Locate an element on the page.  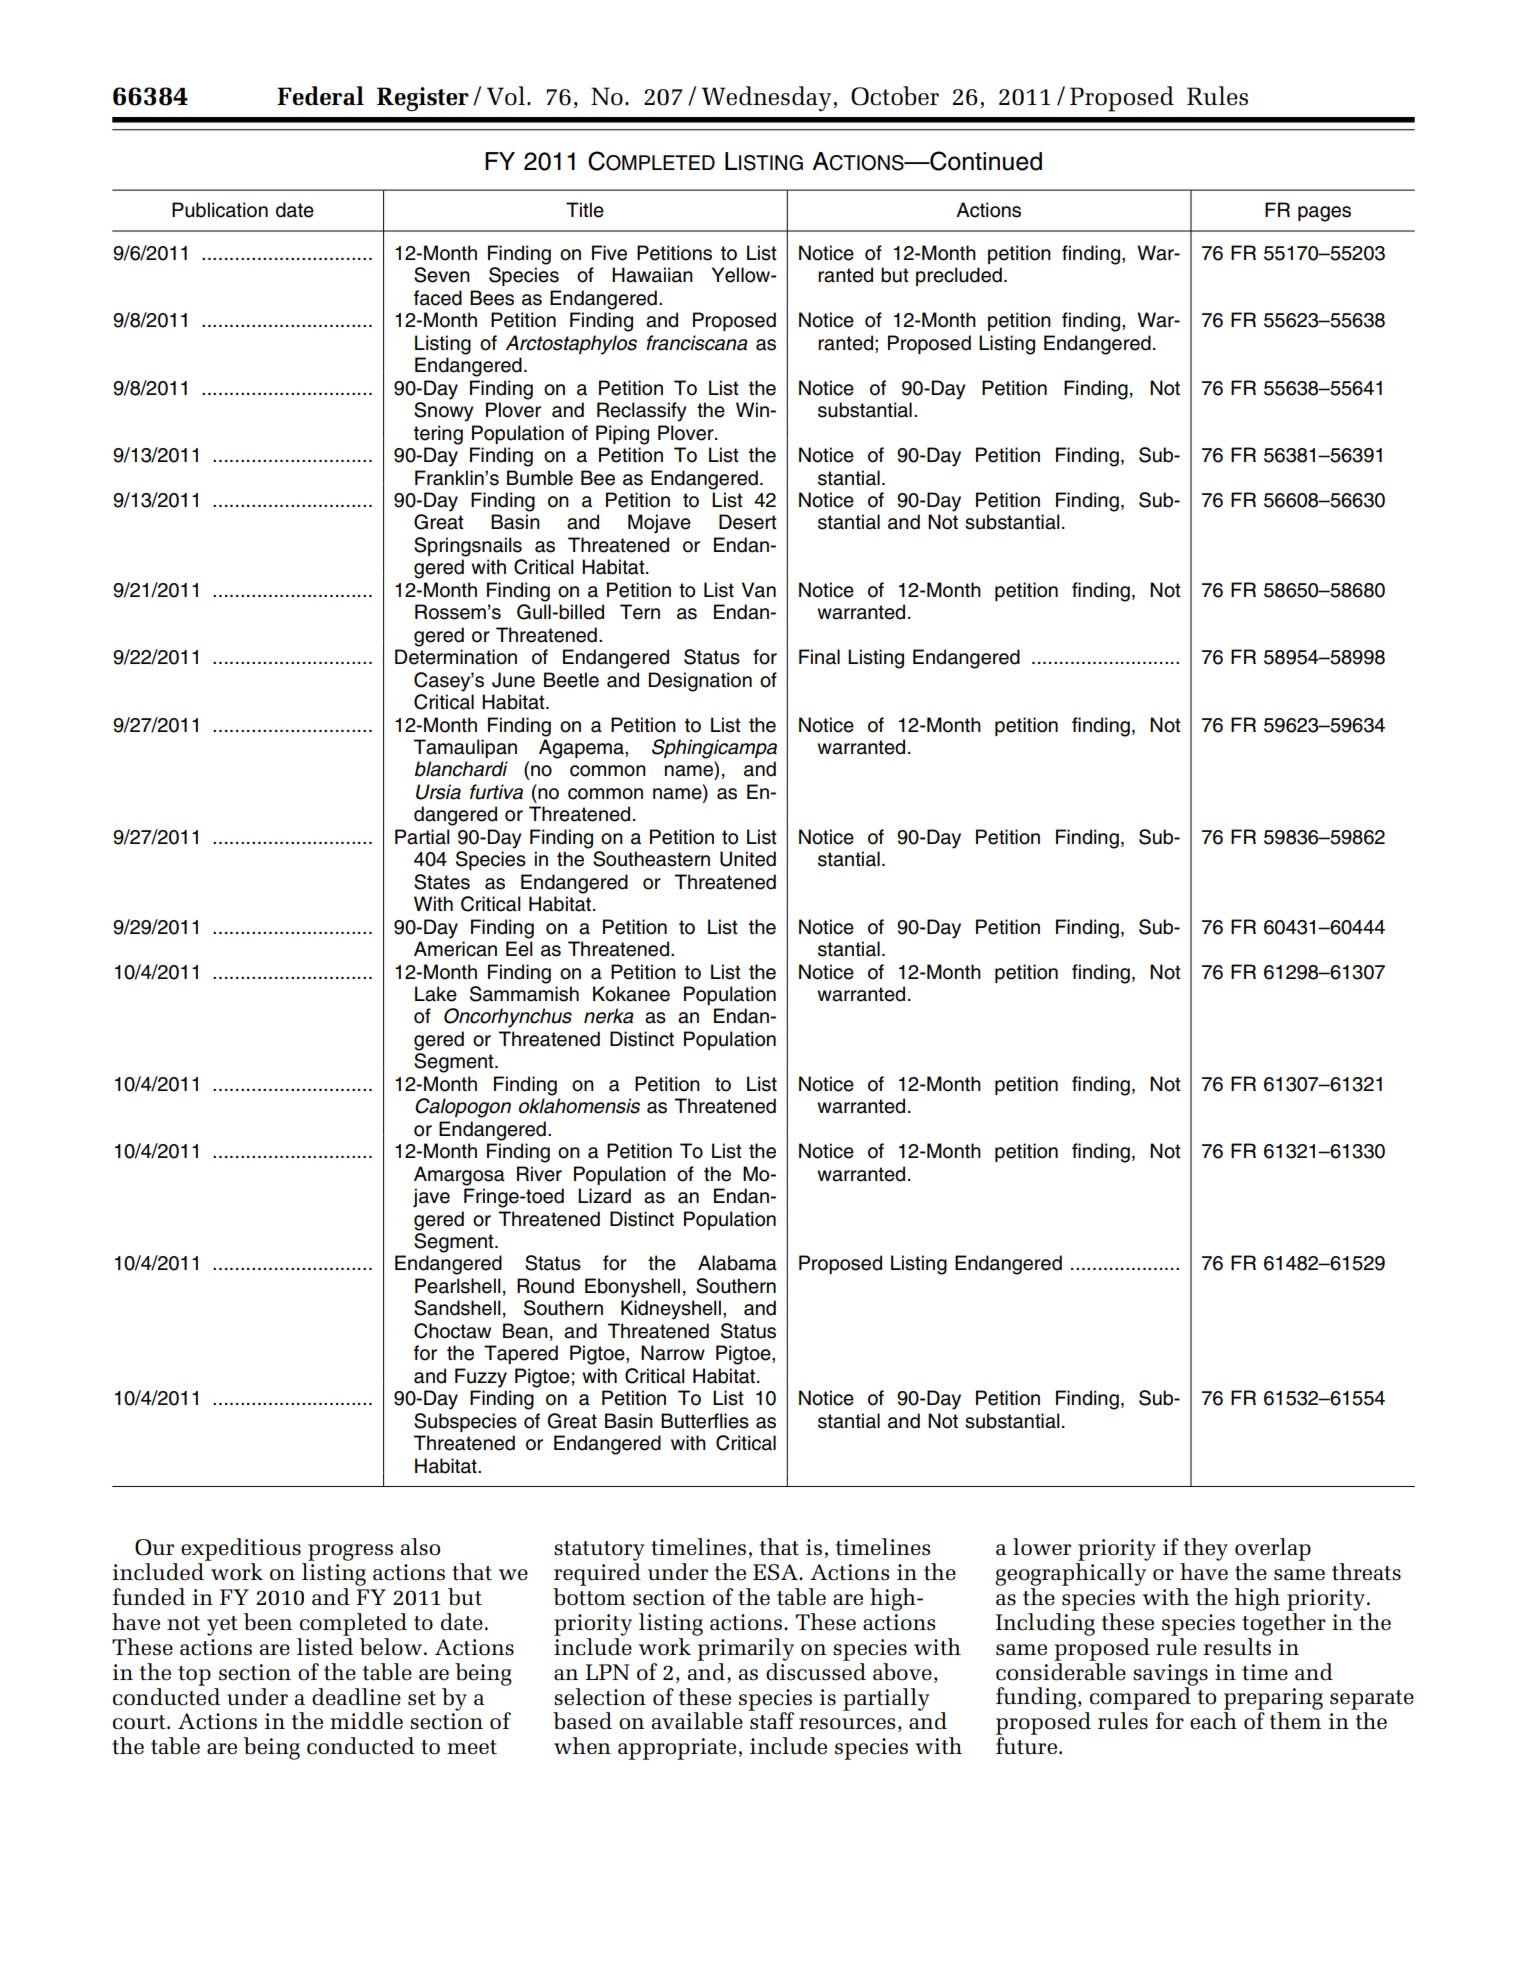
Final is located at coordinates (819, 657).
